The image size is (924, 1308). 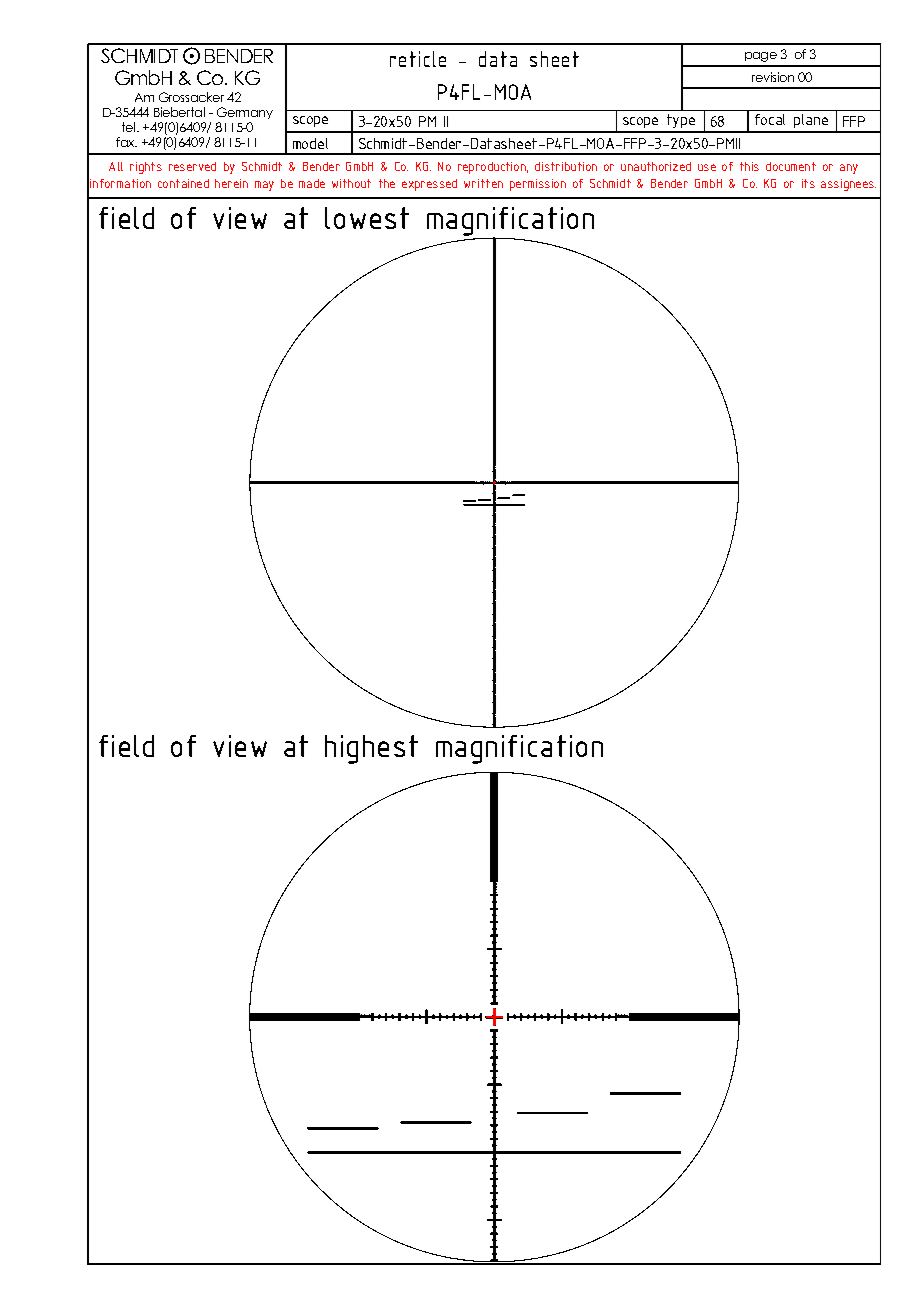 What do you see at coordinates (773, 77) in the screenshot?
I see `revision` at bounding box center [773, 77].
